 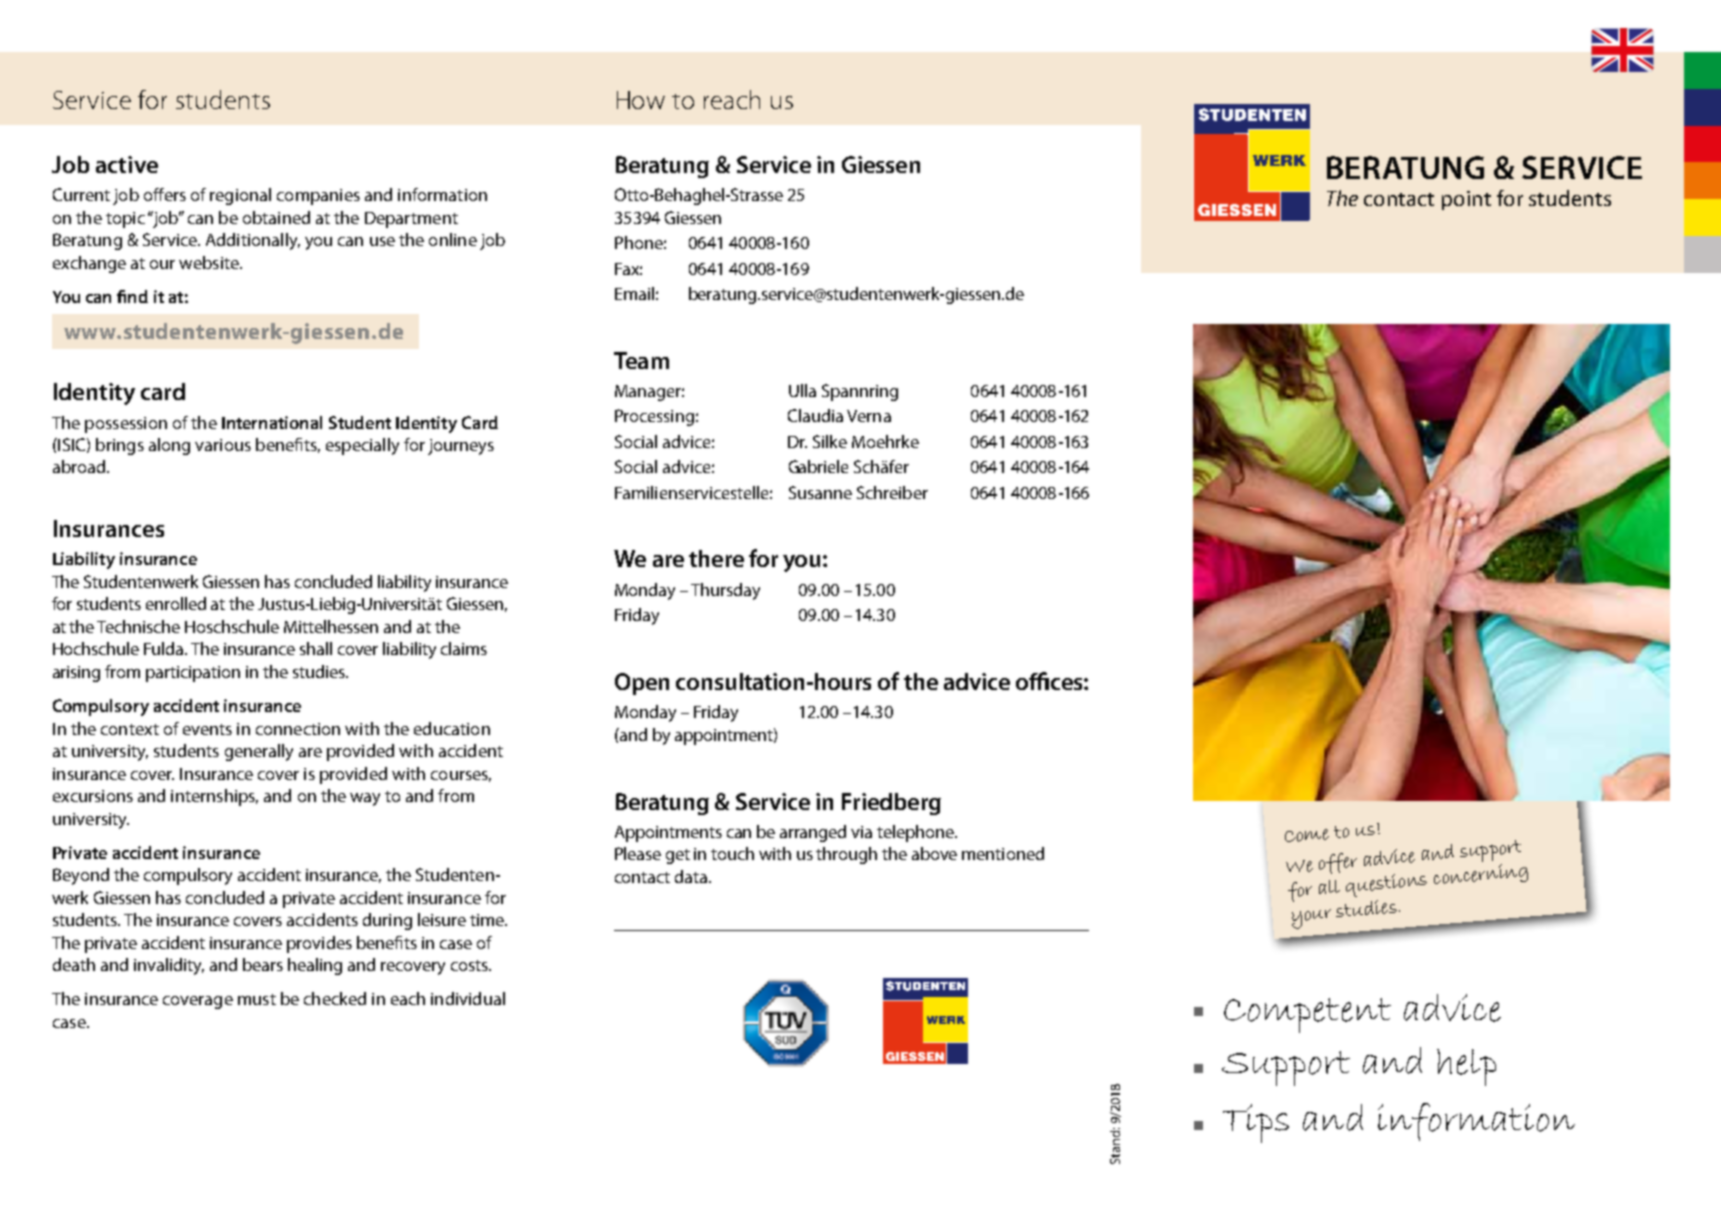 I want to click on Thursday, so click(x=725, y=591).
